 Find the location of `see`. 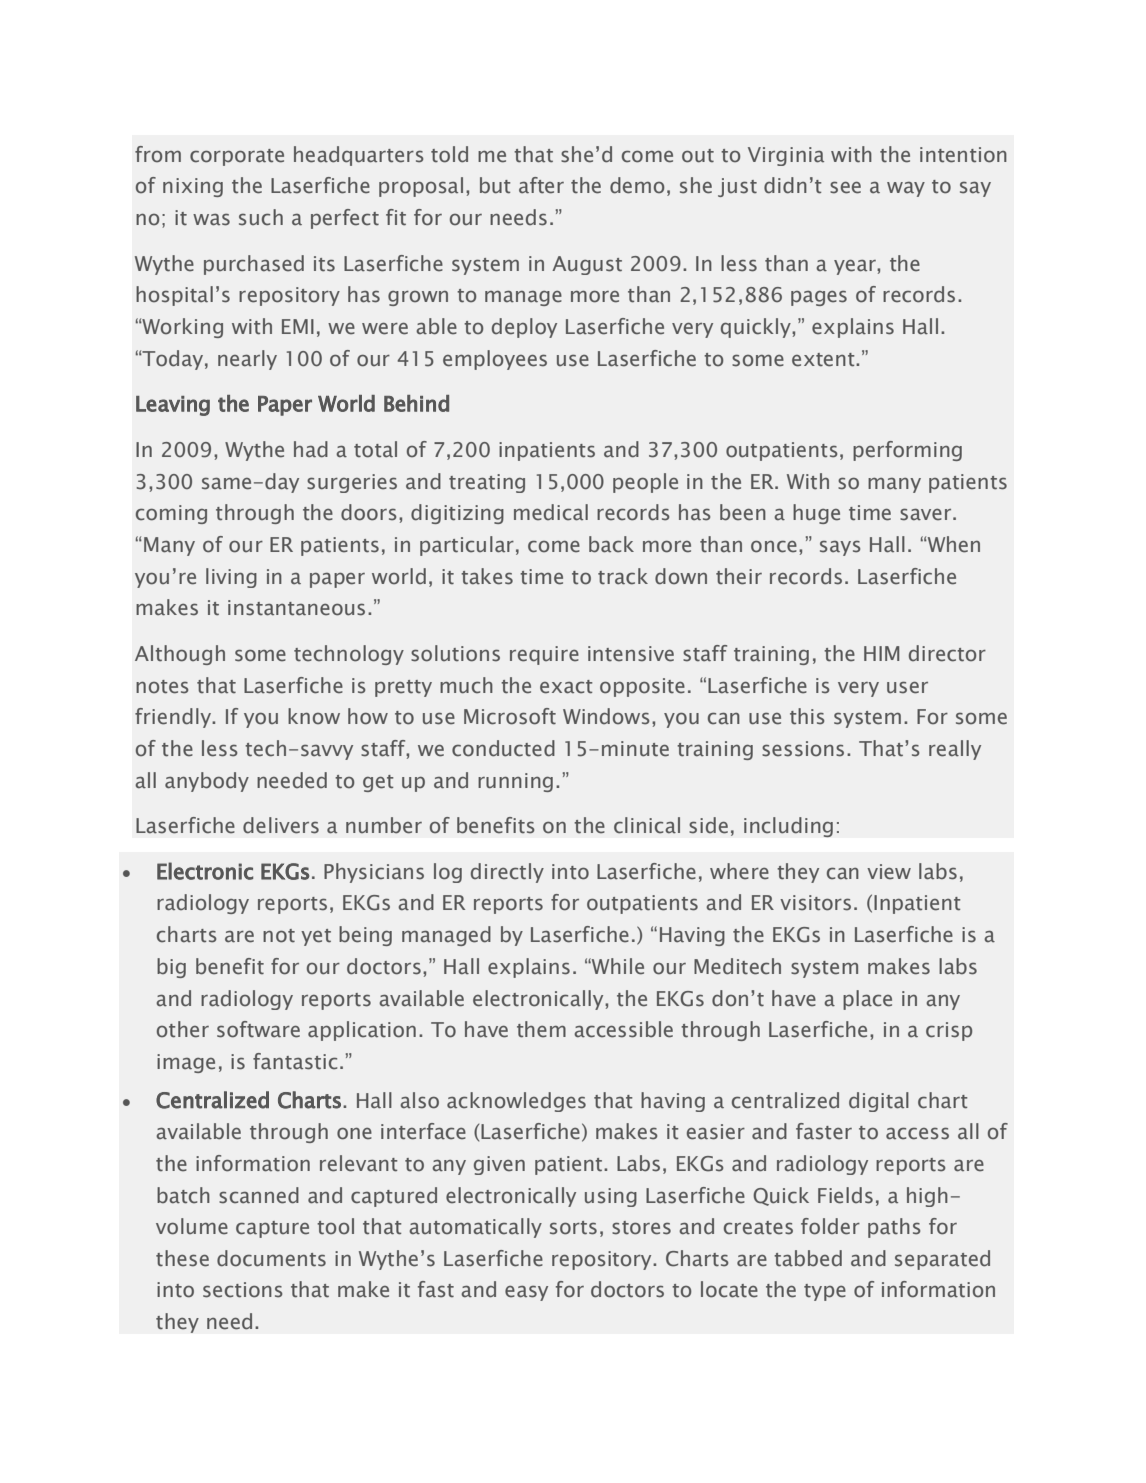

see is located at coordinates (845, 187).
